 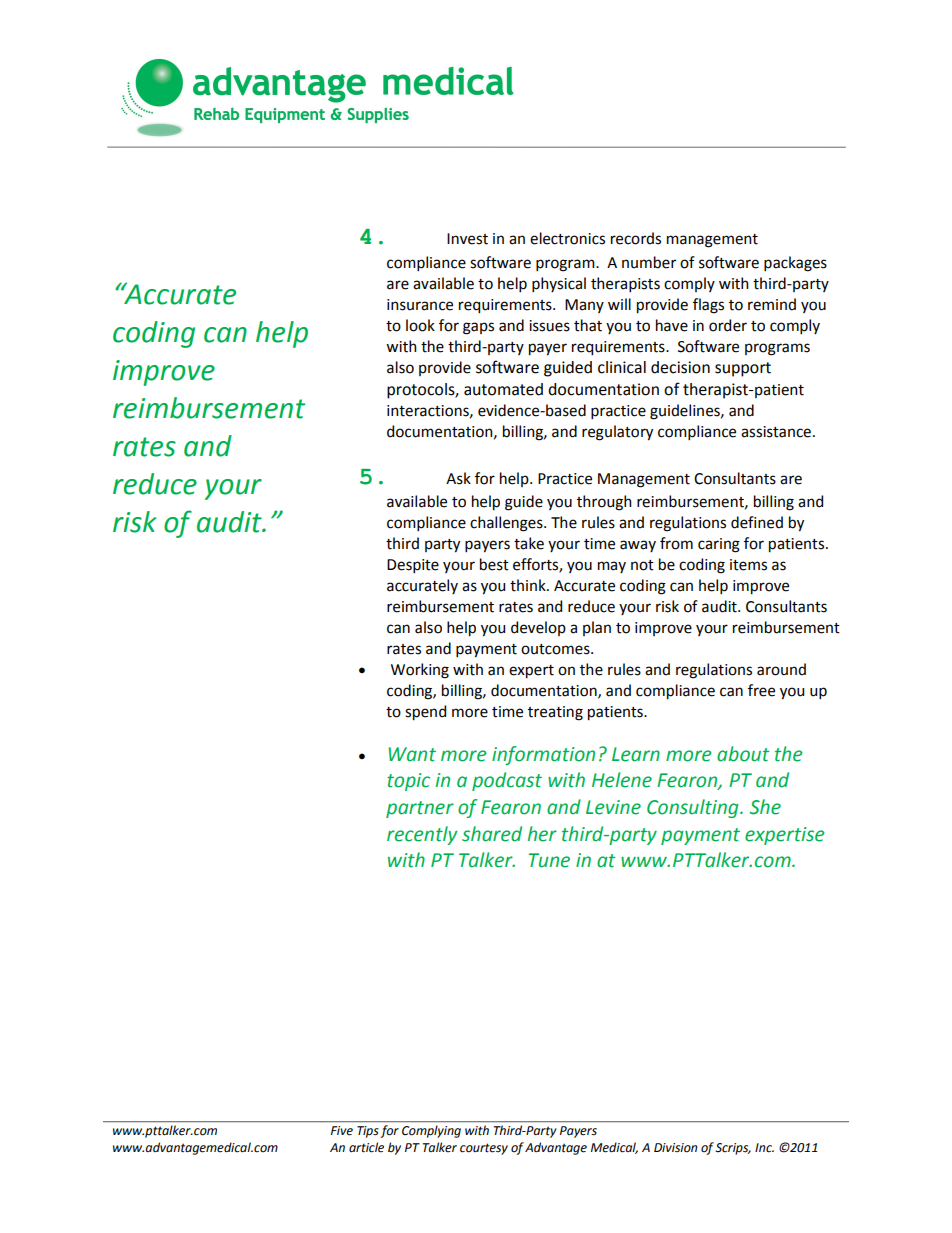 What do you see at coordinates (420, 305) in the image?
I see `insurance` at bounding box center [420, 305].
